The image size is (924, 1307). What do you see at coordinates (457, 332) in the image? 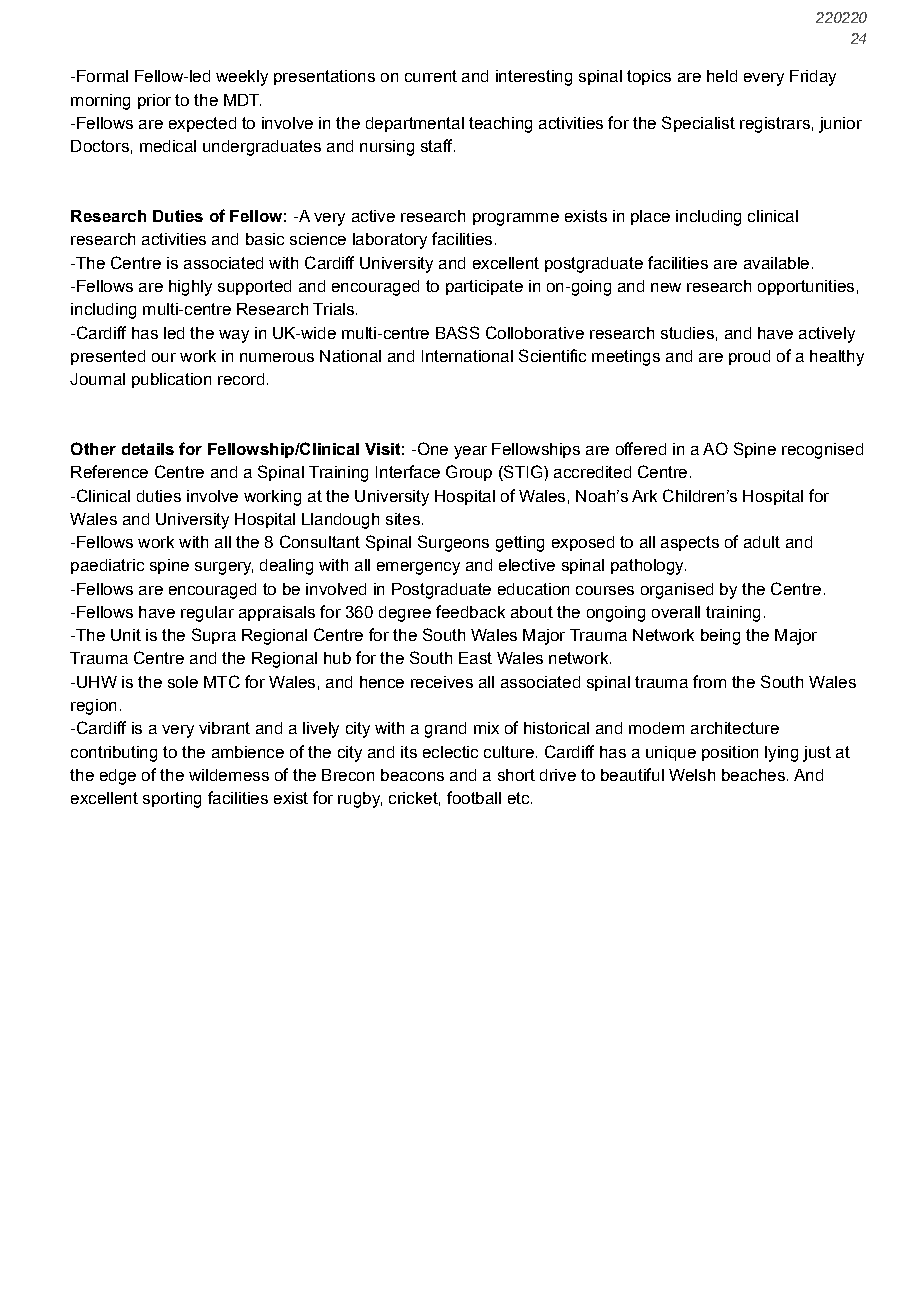
I see `BASS` at bounding box center [457, 332].
